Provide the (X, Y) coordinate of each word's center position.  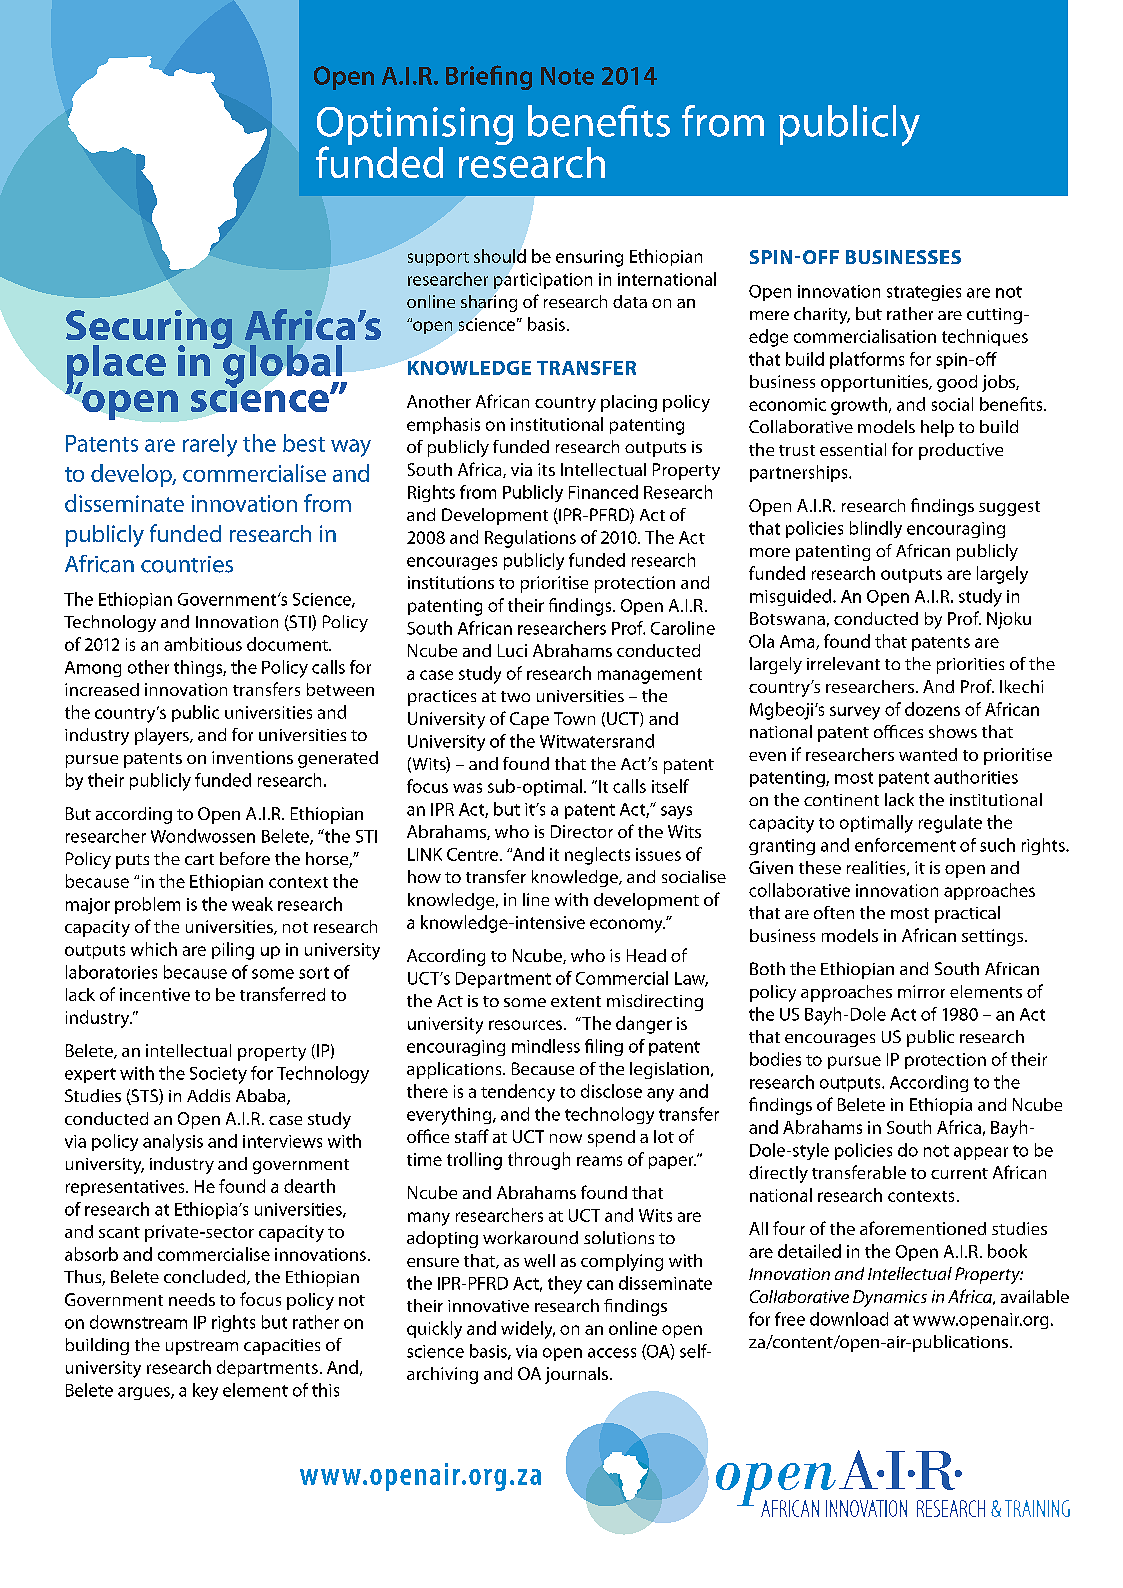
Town (574, 718)
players (163, 736)
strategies (924, 293)
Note (567, 76)
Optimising (415, 127)
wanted (928, 754)
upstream (202, 1347)
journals (576, 1375)
